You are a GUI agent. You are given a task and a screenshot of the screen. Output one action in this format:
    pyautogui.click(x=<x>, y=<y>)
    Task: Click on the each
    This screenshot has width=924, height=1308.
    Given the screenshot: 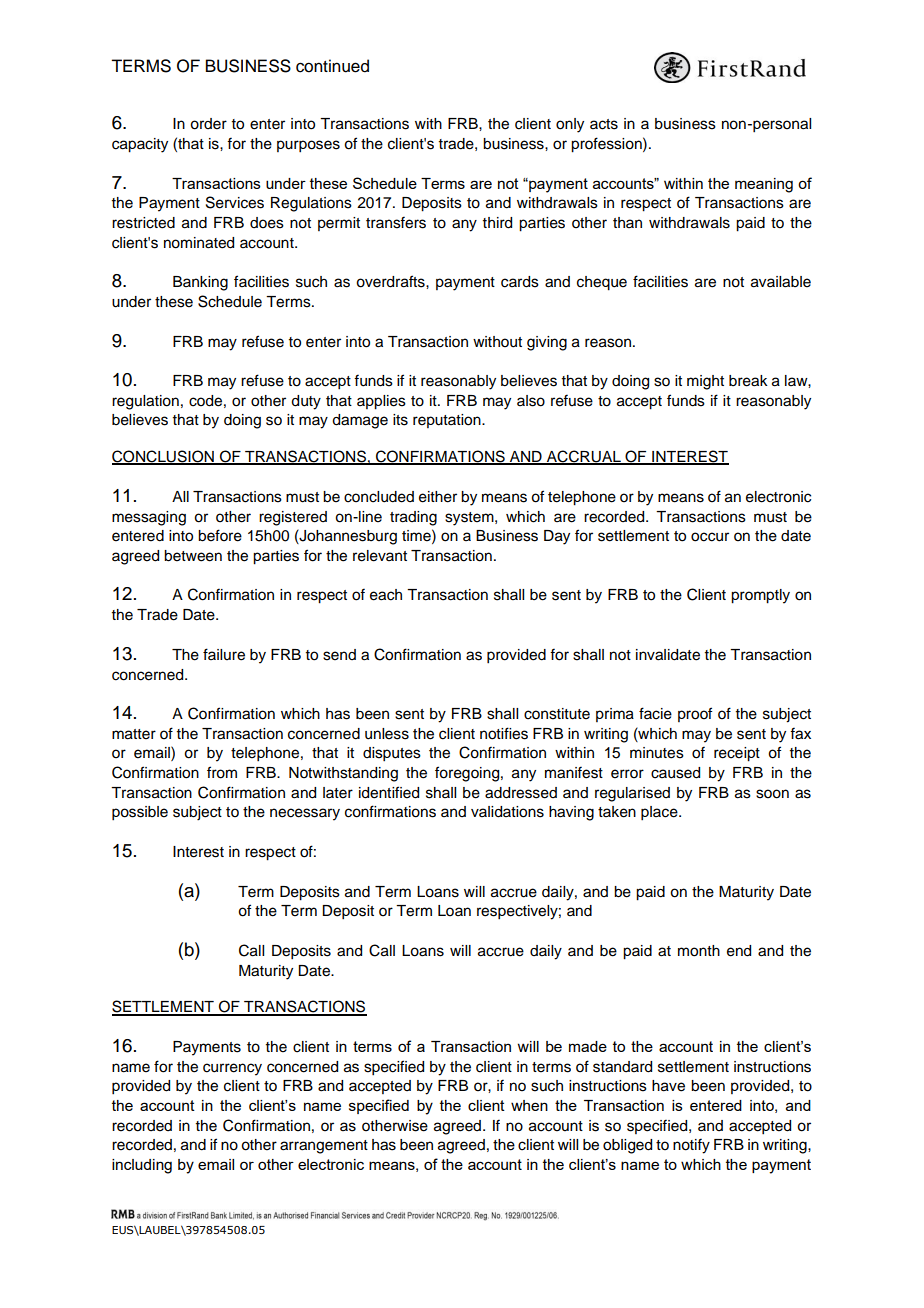 What is the action you would take?
    pyautogui.click(x=386, y=595)
